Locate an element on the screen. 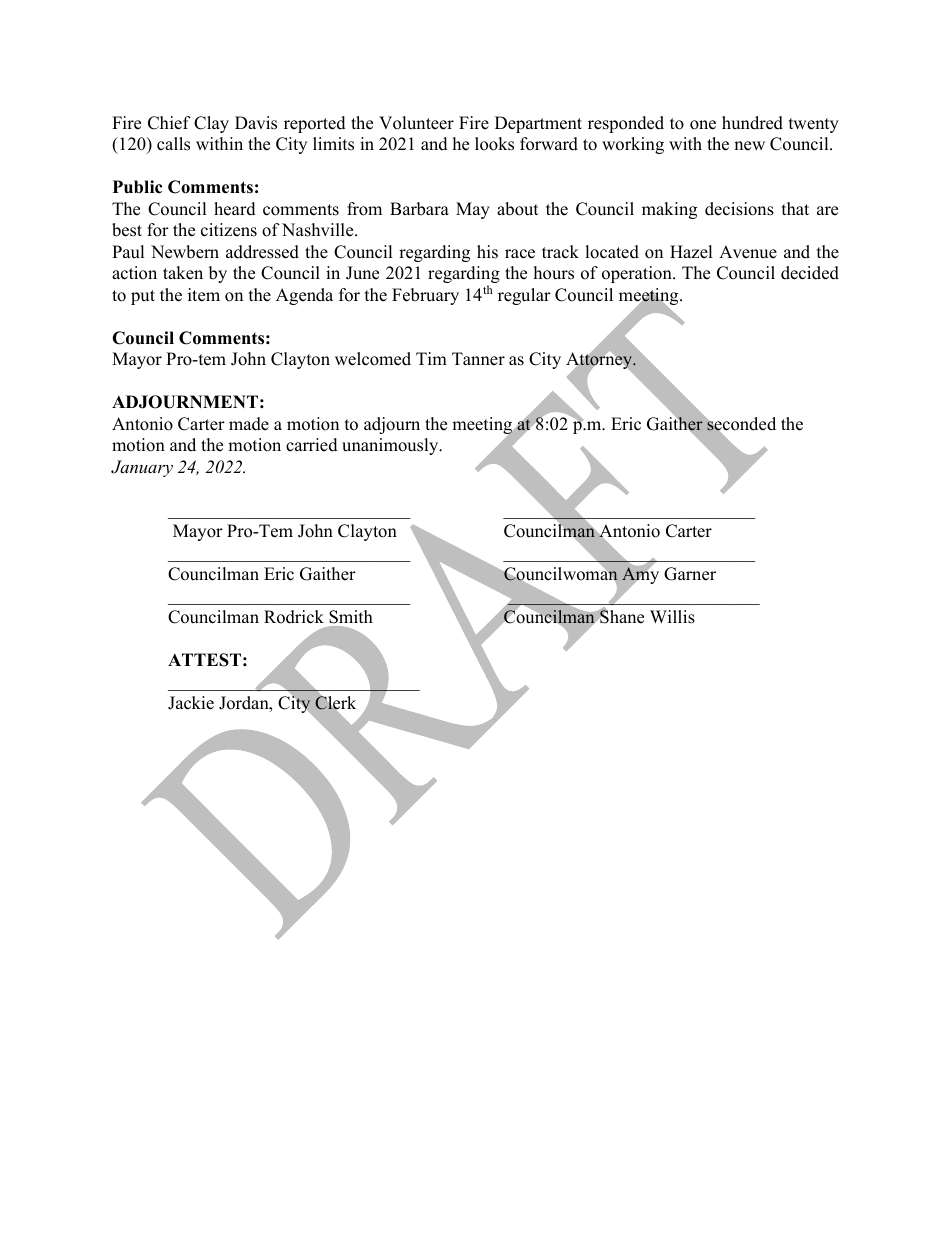 The width and height of the screenshot is (952, 1233). Avenue is located at coordinates (748, 252).
